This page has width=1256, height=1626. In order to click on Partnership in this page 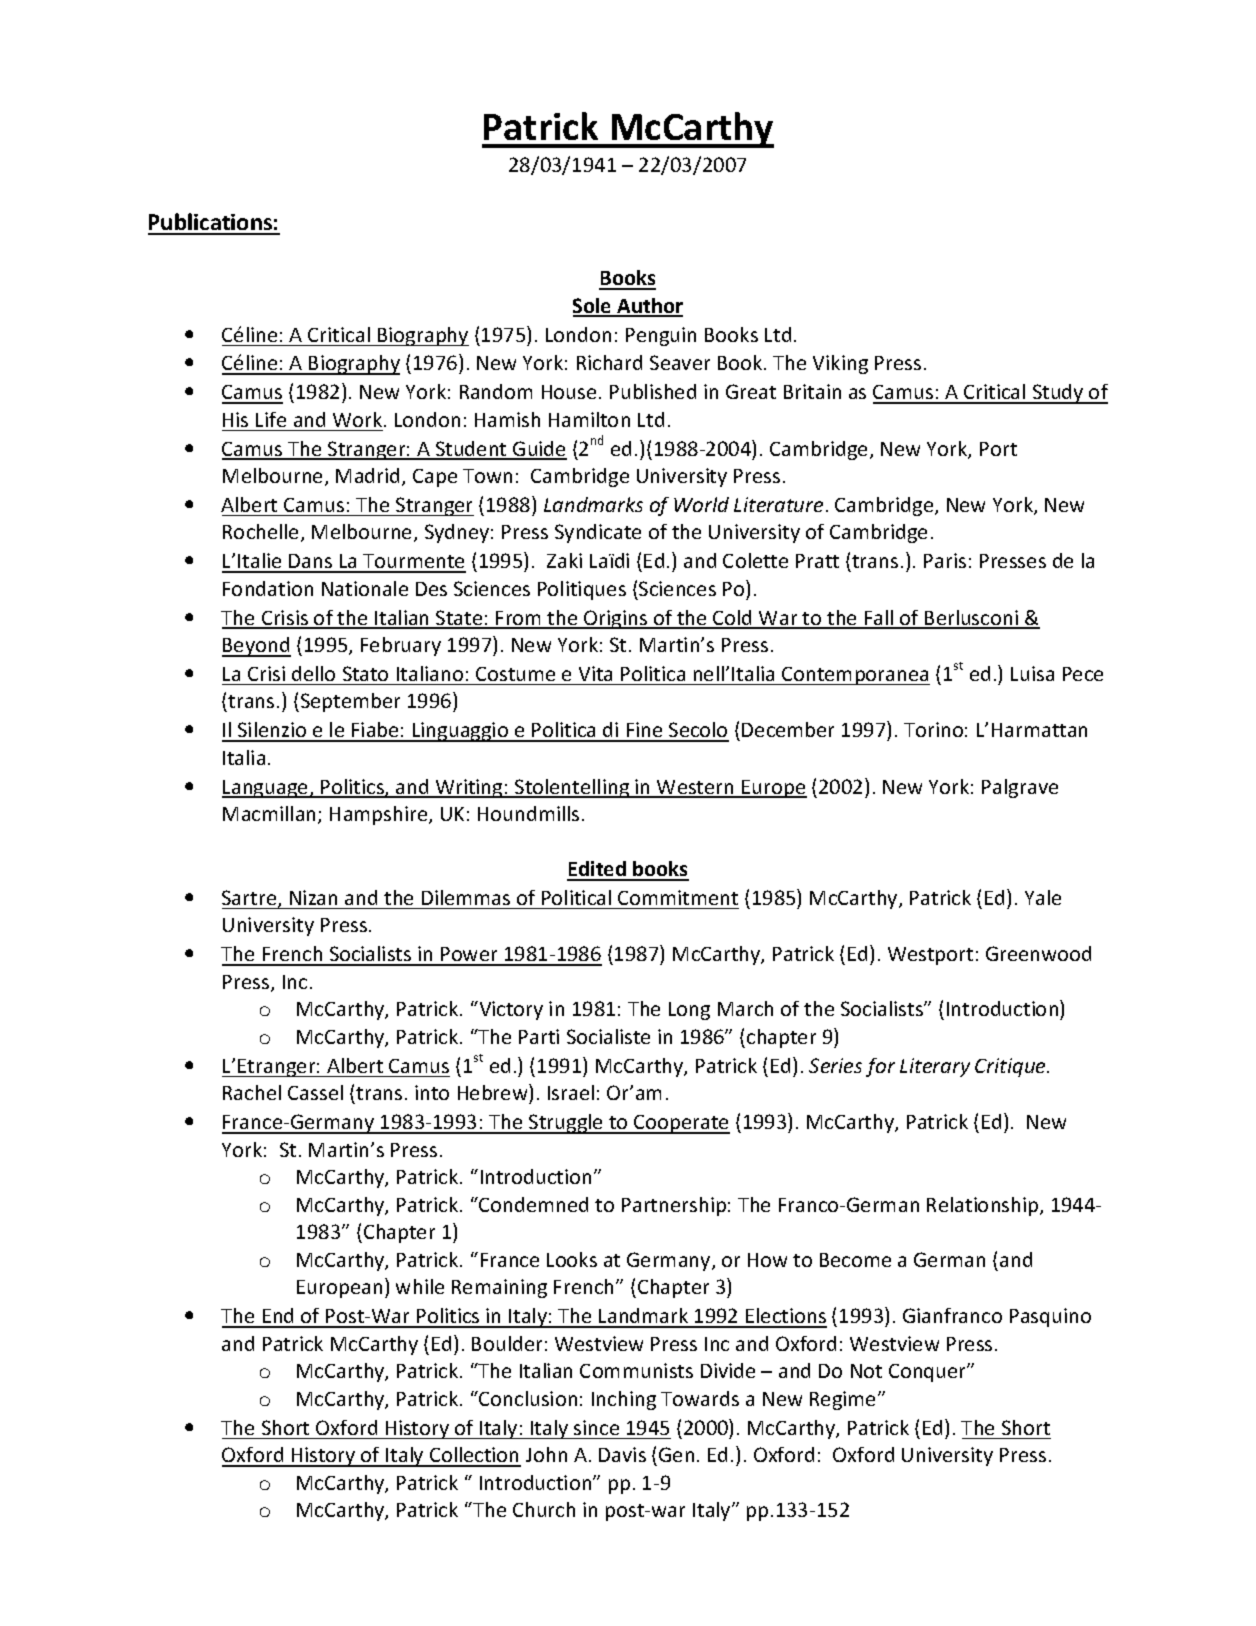, I will do `click(674, 1206)`.
